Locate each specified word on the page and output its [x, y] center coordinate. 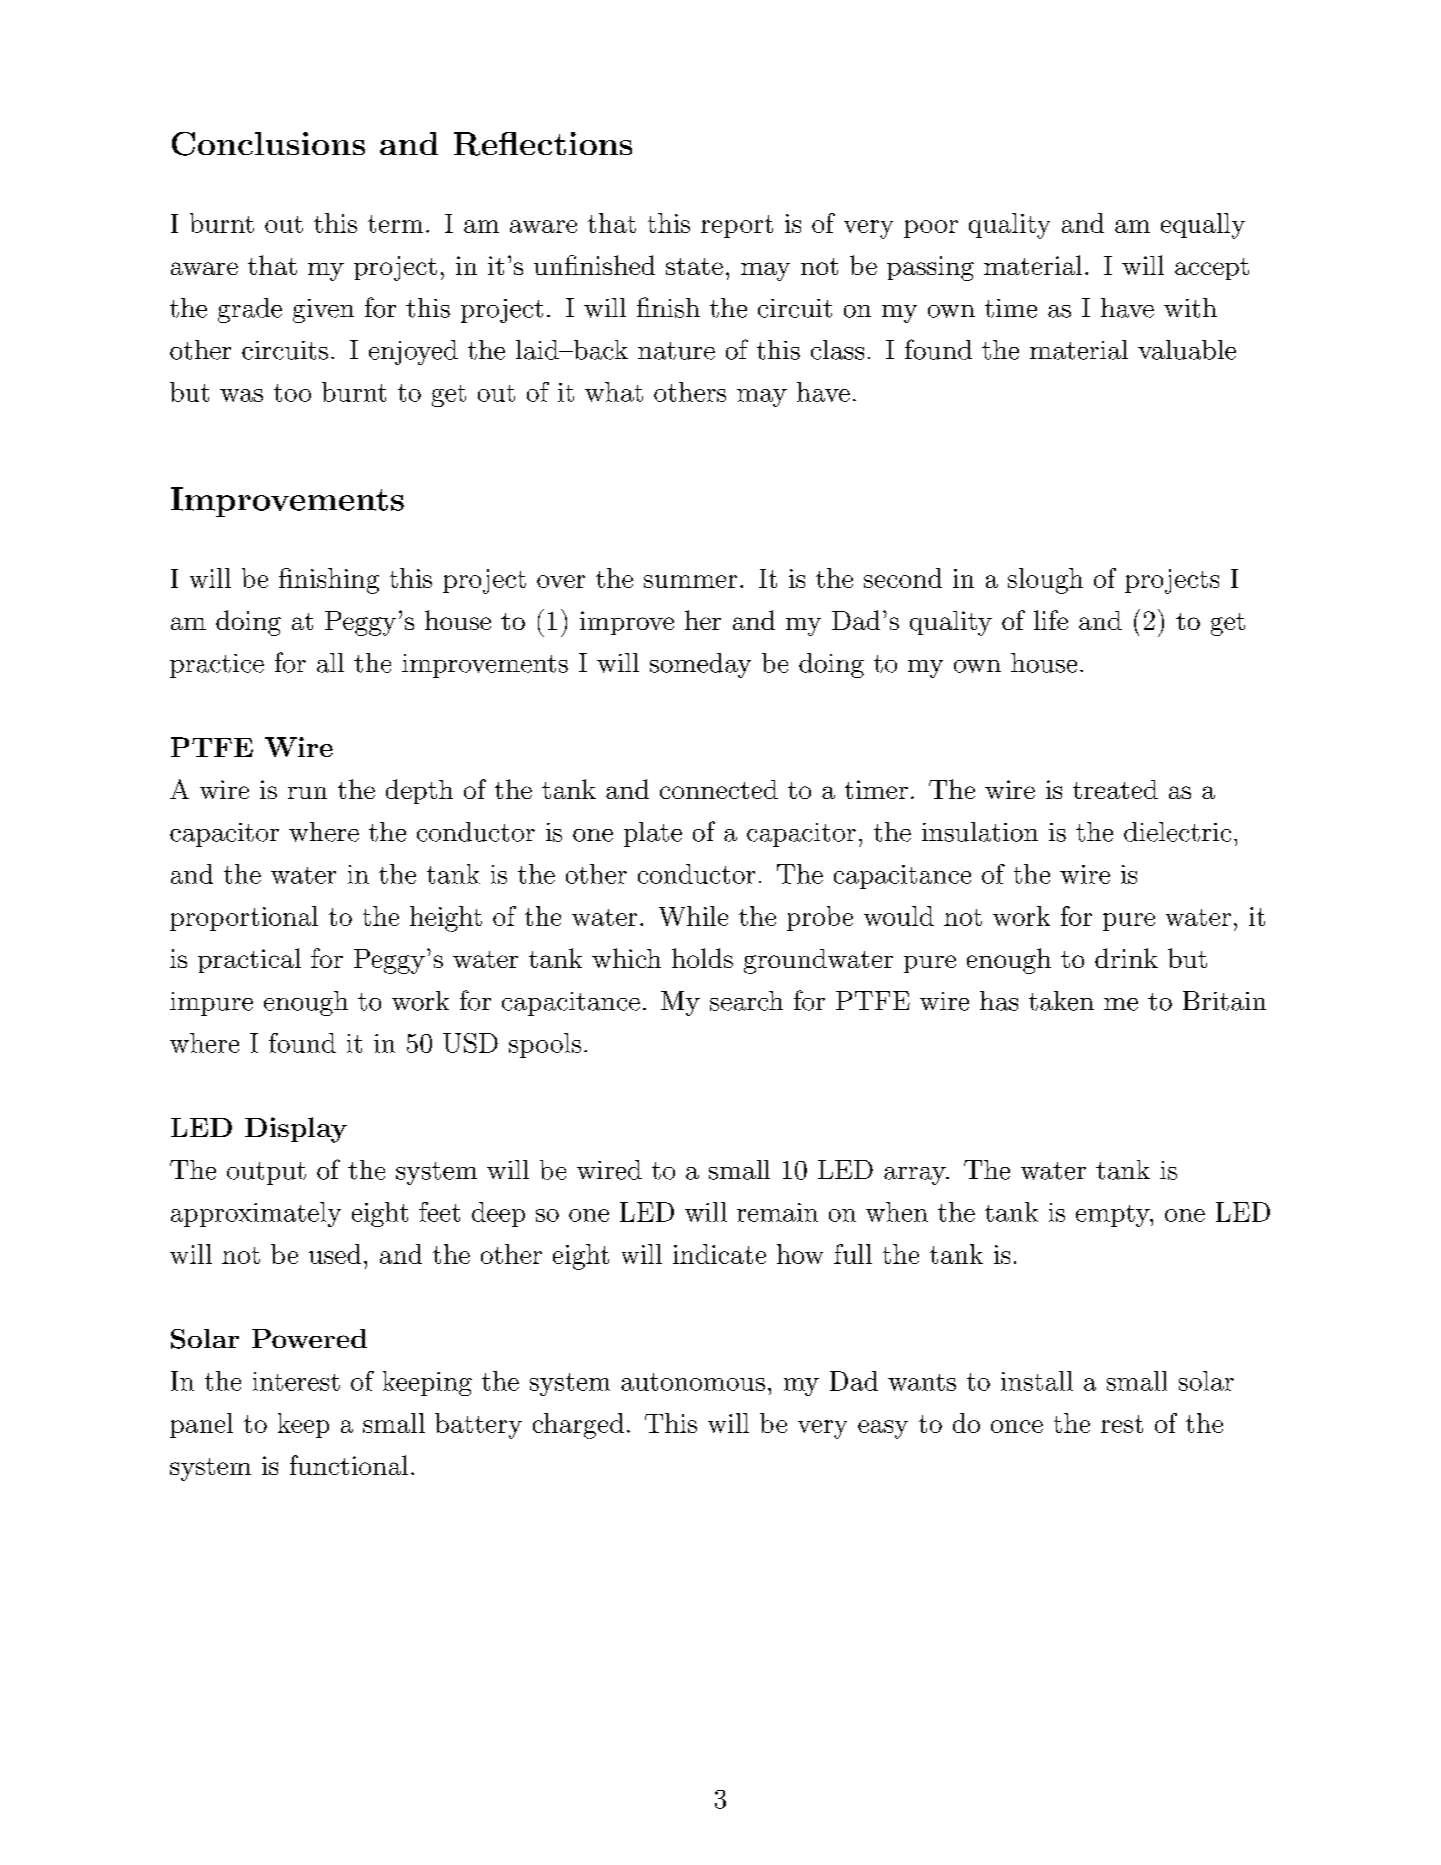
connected [719, 789]
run [307, 793]
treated [1115, 789]
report [737, 226]
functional [349, 1465]
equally [1203, 226]
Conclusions [268, 144]
